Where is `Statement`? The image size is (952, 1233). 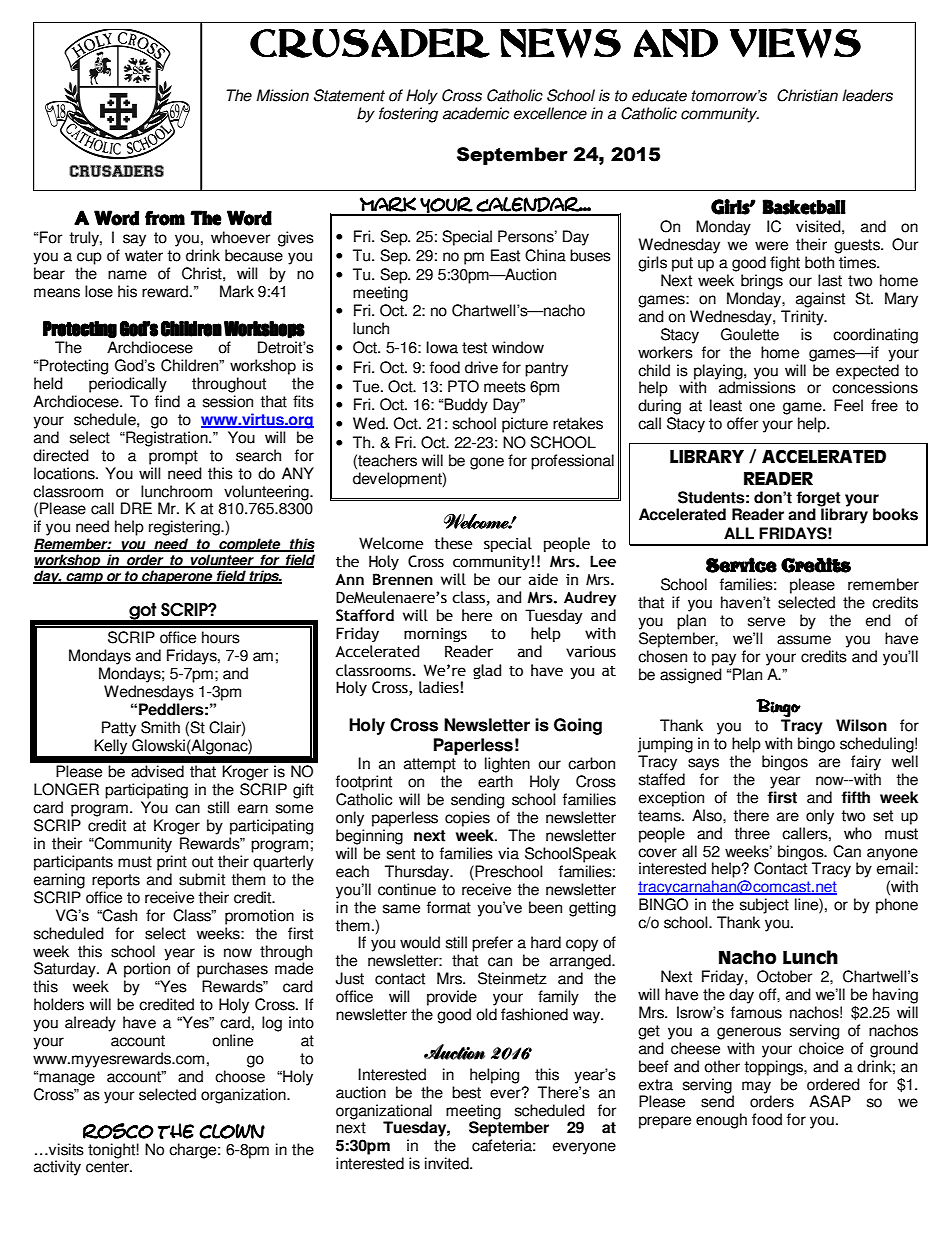 Statement is located at coordinates (349, 95).
